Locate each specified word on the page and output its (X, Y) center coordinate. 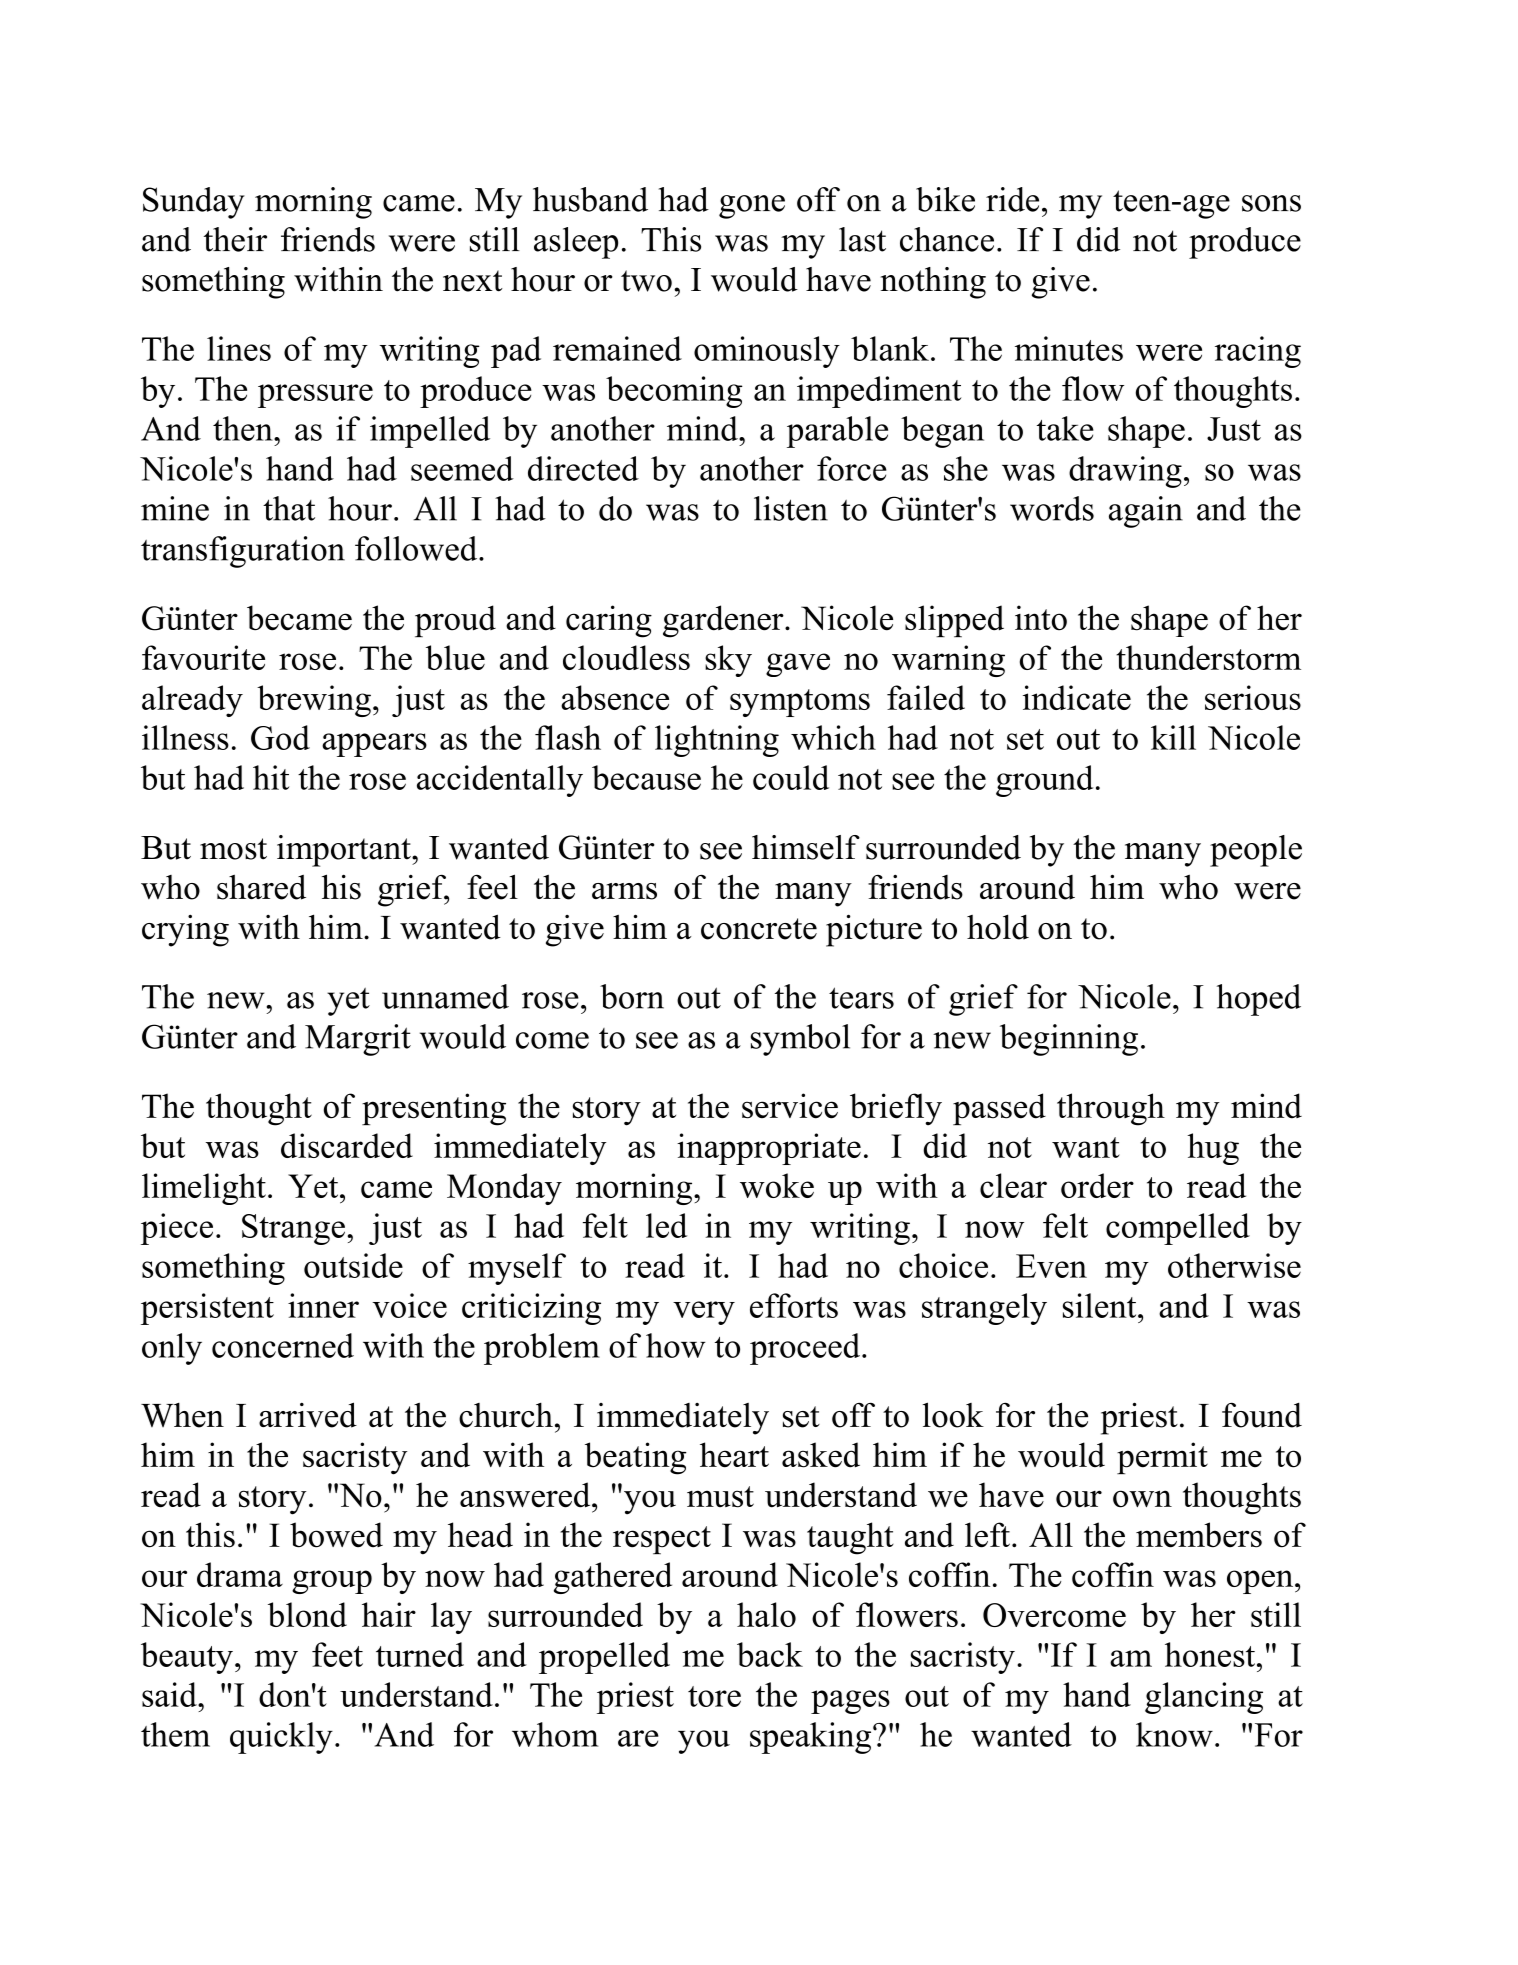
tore (714, 1696)
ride (1012, 199)
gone (752, 207)
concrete (759, 929)
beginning (1069, 1040)
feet (337, 1654)
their (235, 239)
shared (261, 887)
